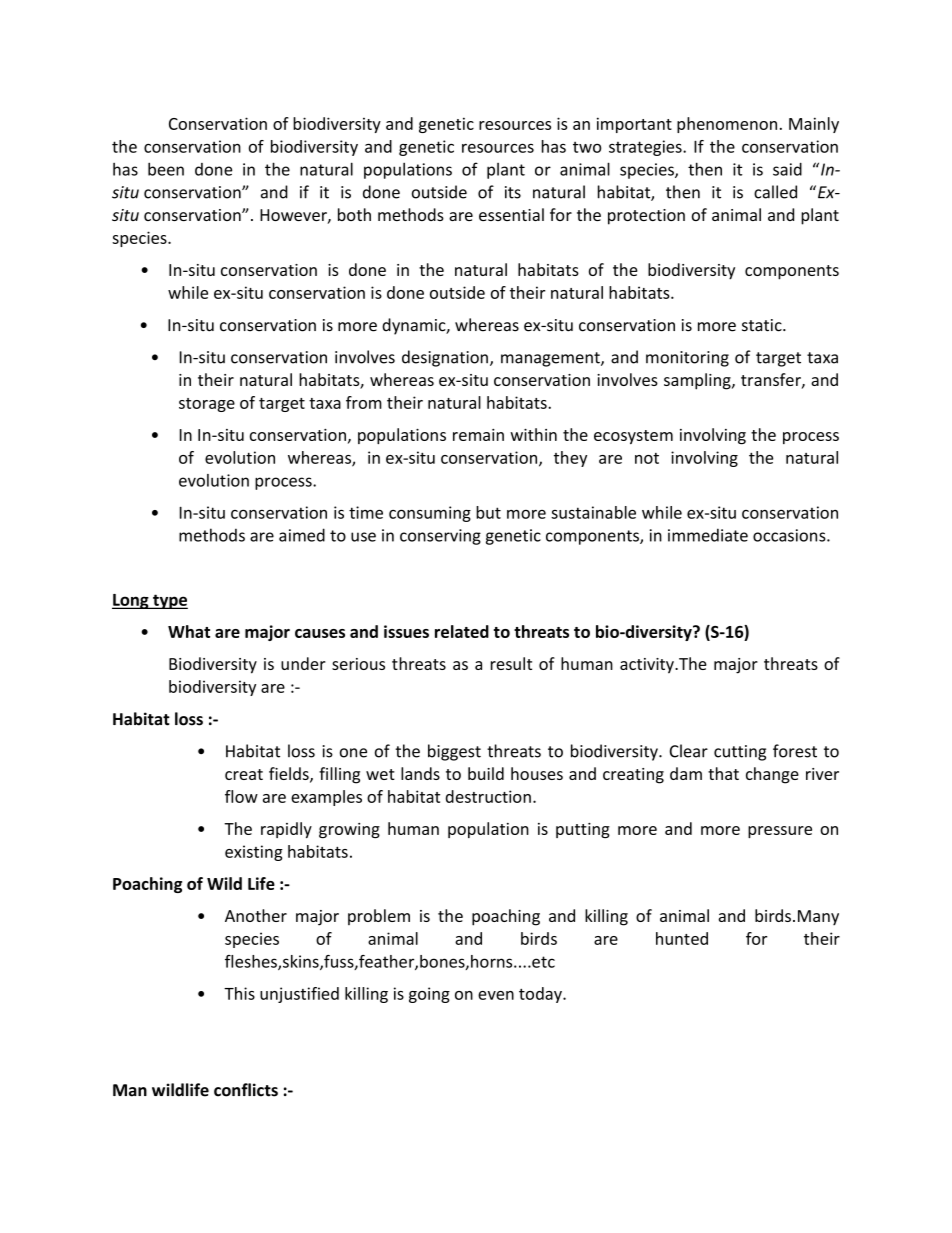 The width and height of the document is (952, 1233). I want to click on conflicts, so click(246, 1090).
